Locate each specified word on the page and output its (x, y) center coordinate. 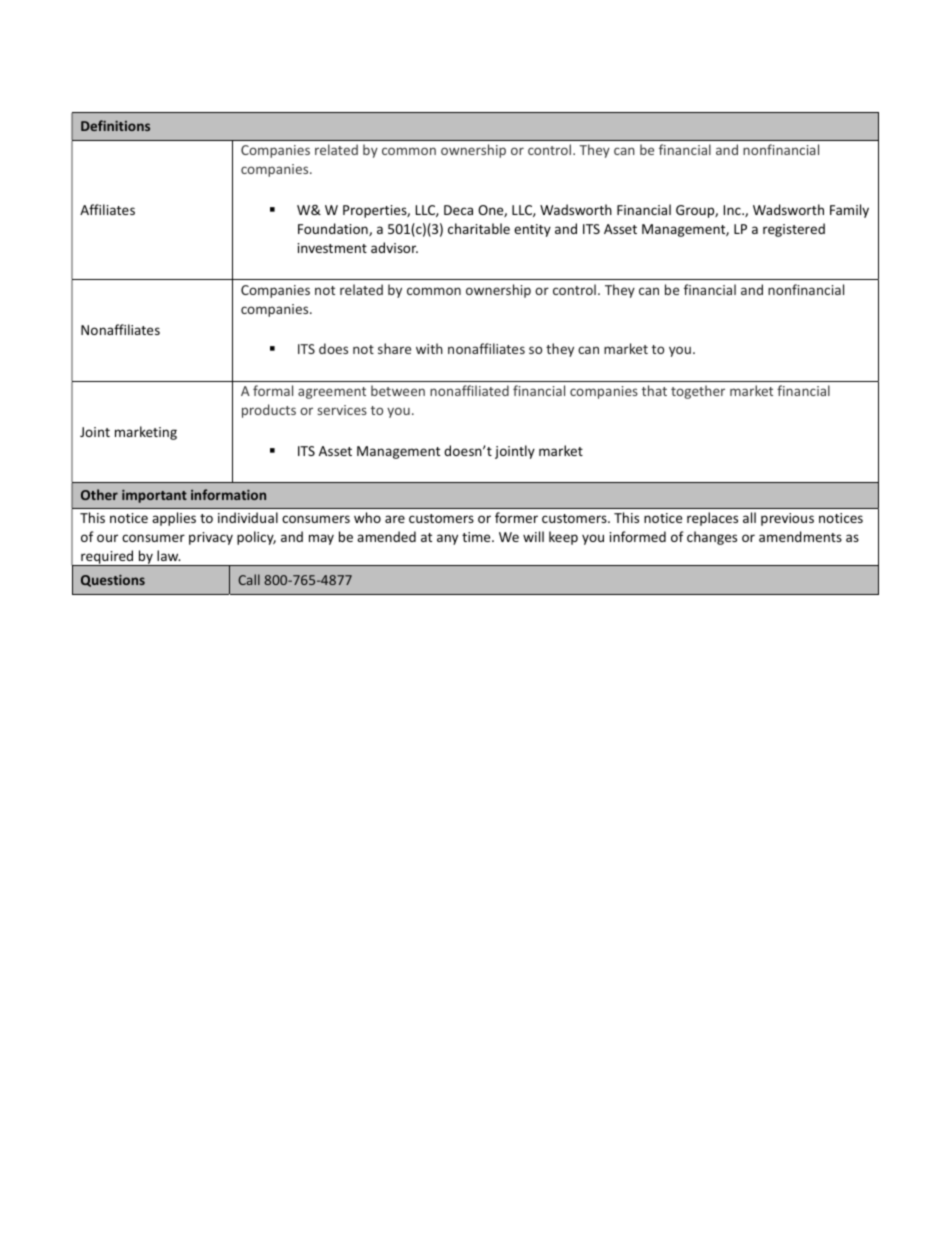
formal (273, 390)
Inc (733, 210)
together (698, 392)
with (429, 348)
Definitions (115, 125)
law (169, 555)
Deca (458, 210)
